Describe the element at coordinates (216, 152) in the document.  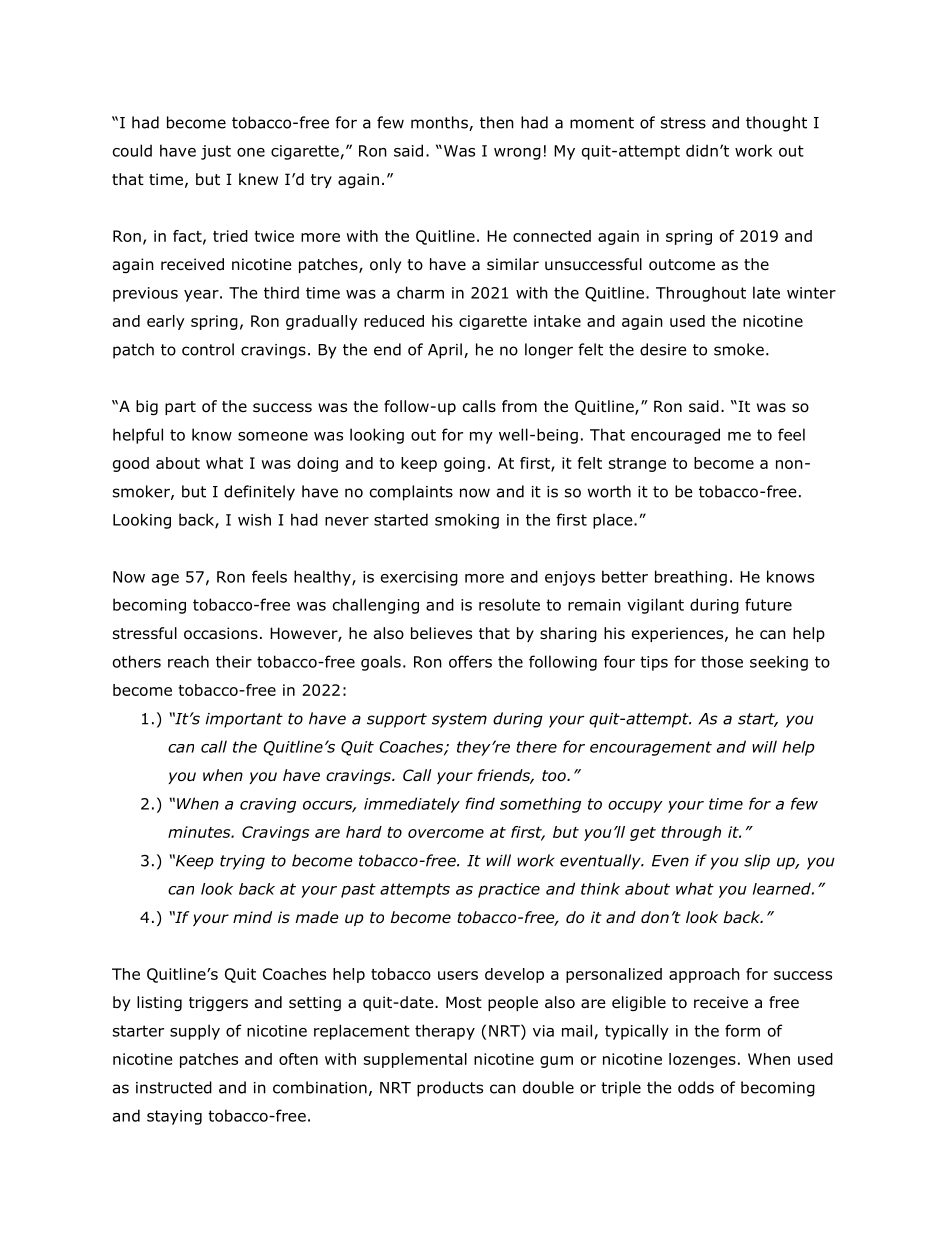
I see `just` at that location.
